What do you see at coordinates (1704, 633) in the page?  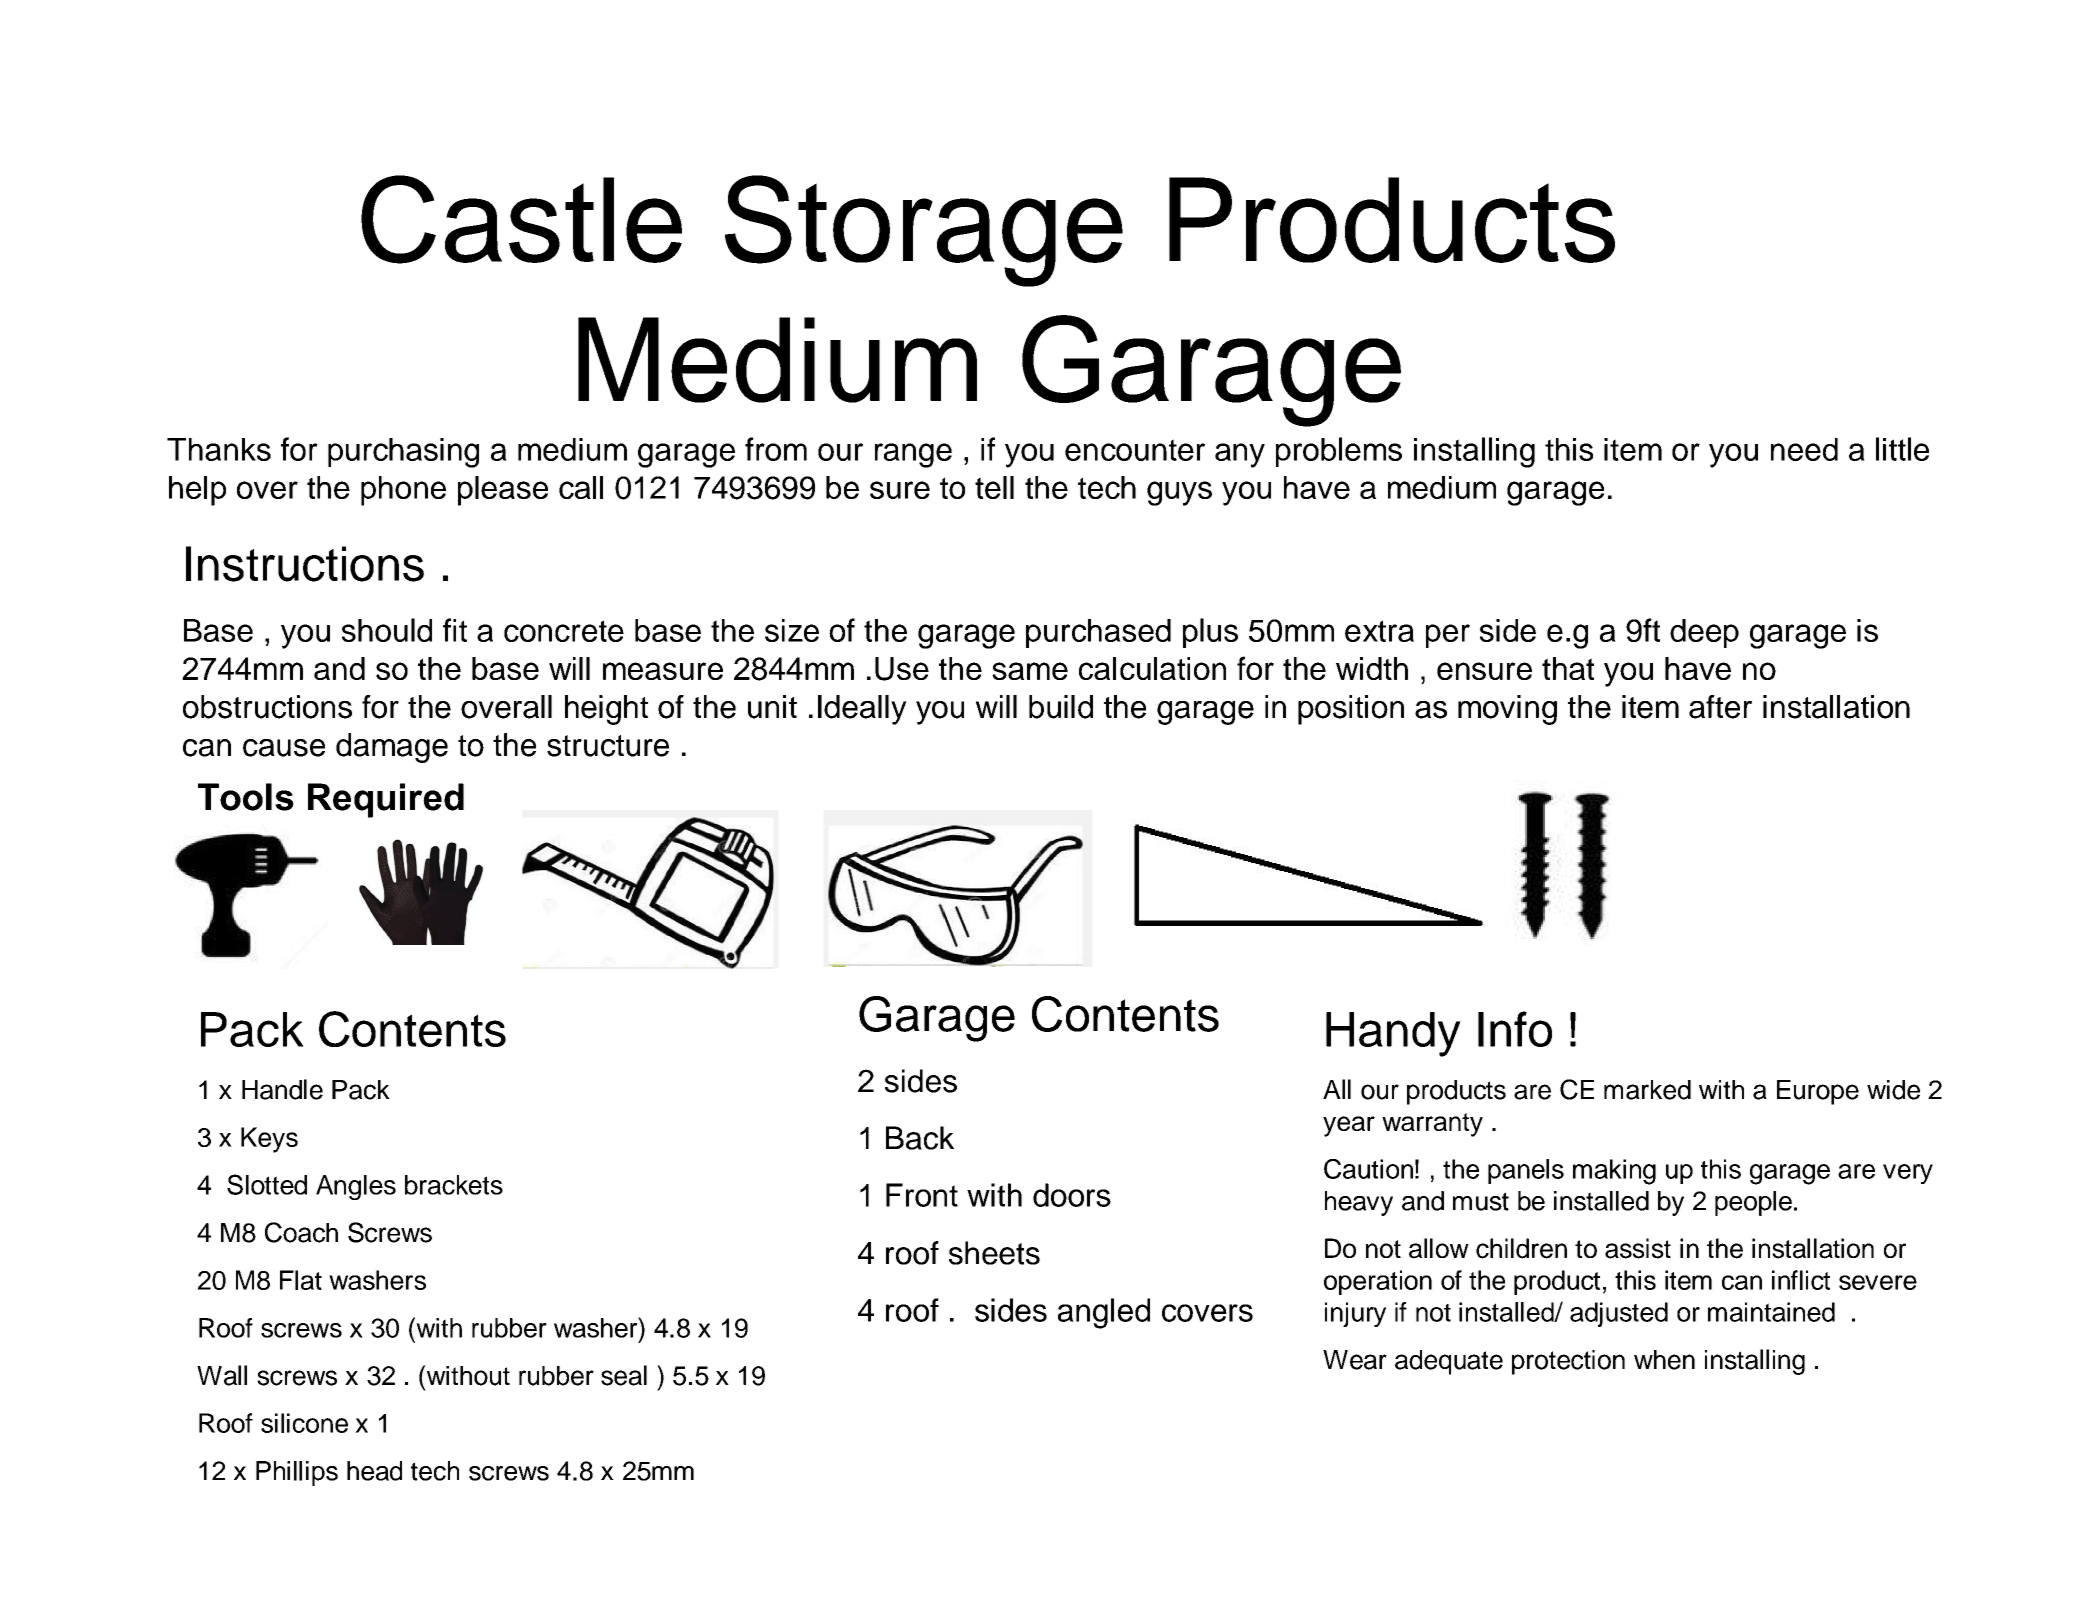 I see `deep` at bounding box center [1704, 633].
